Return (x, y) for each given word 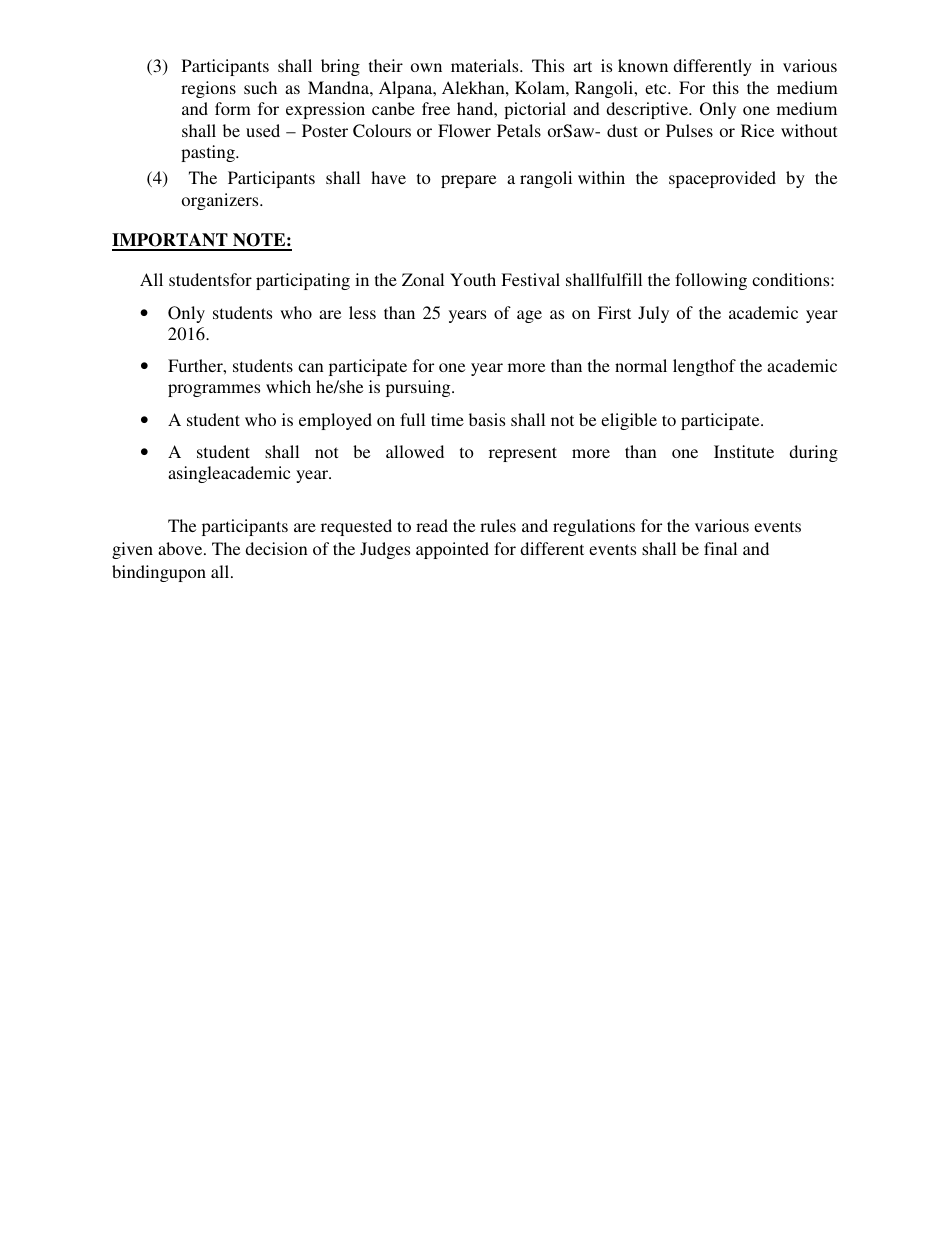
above (181, 548)
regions (208, 89)
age (529, 316)
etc (657, 88)
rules (498, 525)
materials (486, 65)
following (711, 281)
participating (303, 281)
